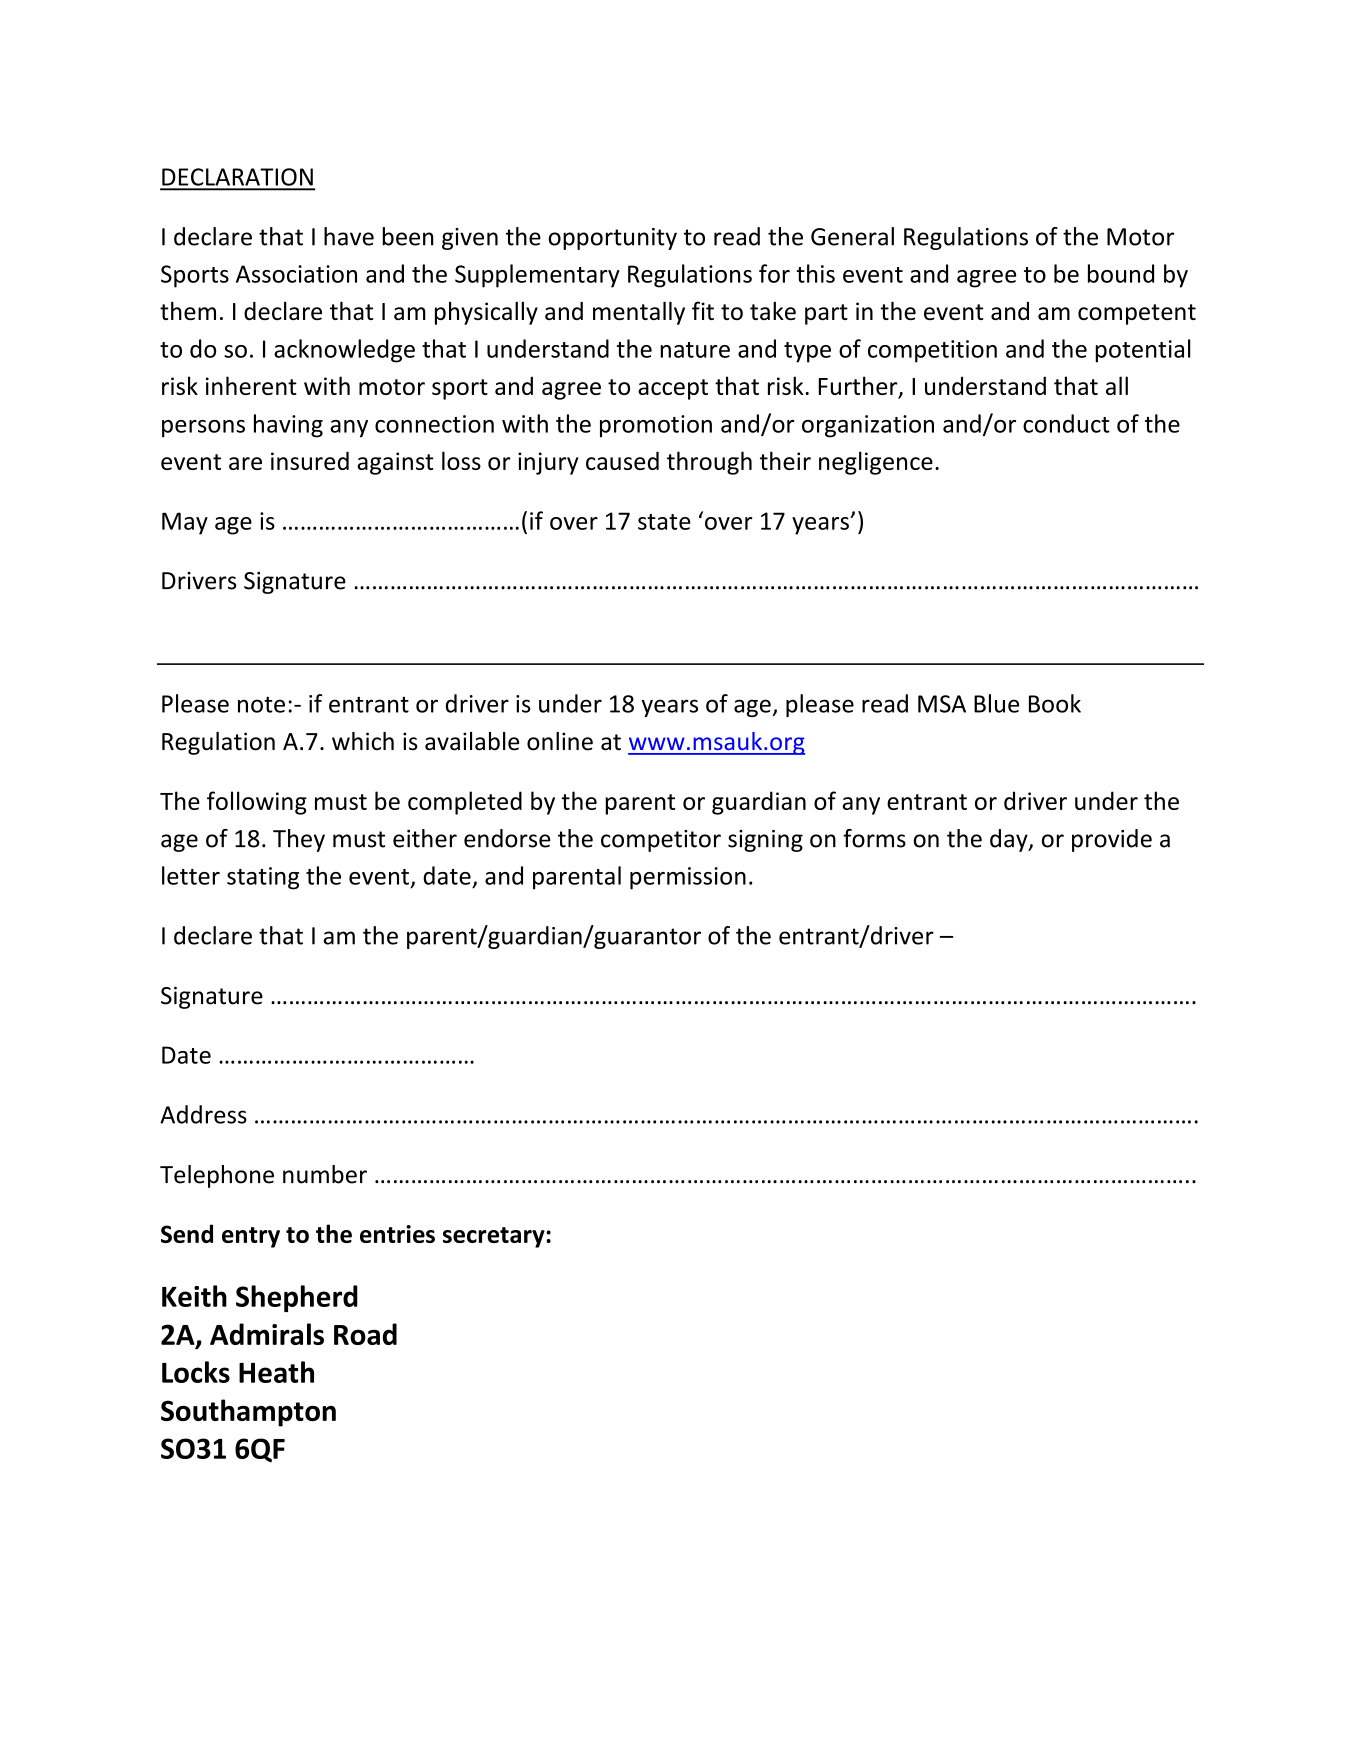 This image has width=1361, height=1761. I want to click on Road, so click(365, 1334).
